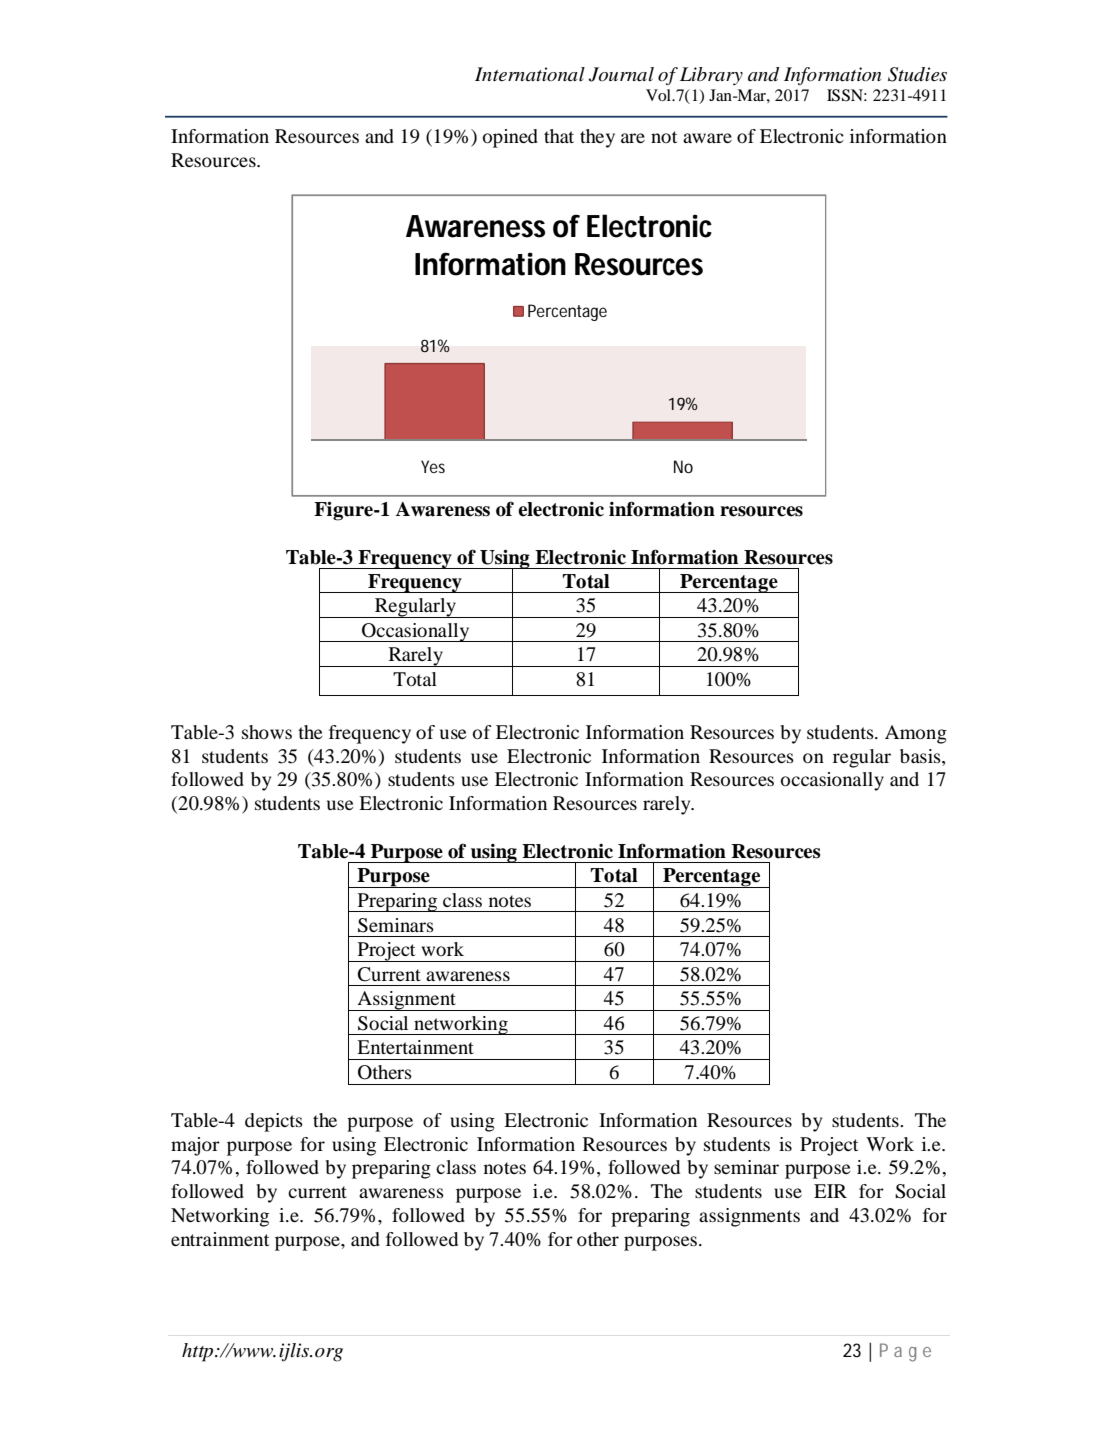 The image size is (1119, 1448). What do you see at coordinates (597, 138) in the screenshot?
I see `they` at bounding box center [597, 138].
